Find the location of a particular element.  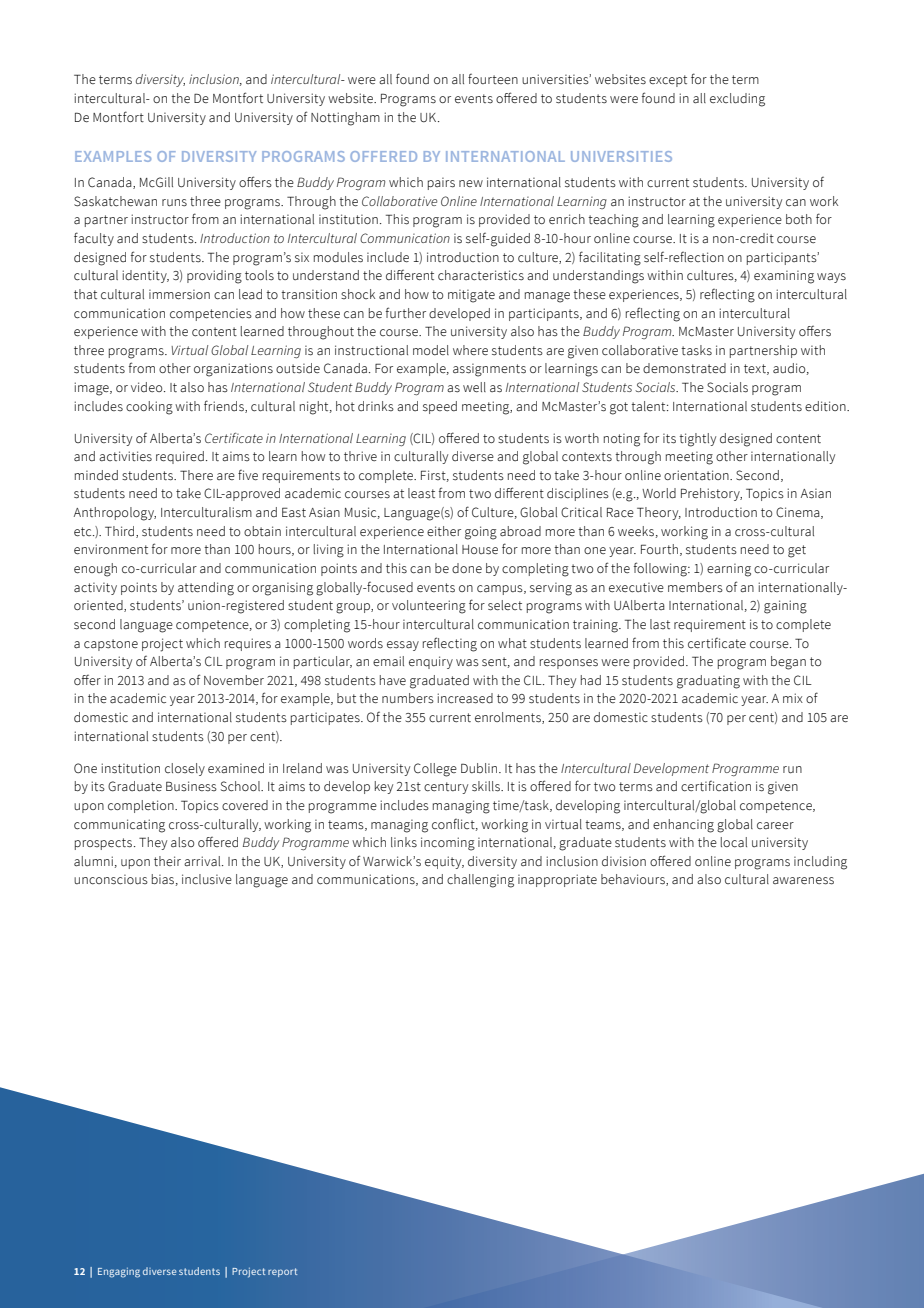

demonstrated is located at coordinates (684, 368).
